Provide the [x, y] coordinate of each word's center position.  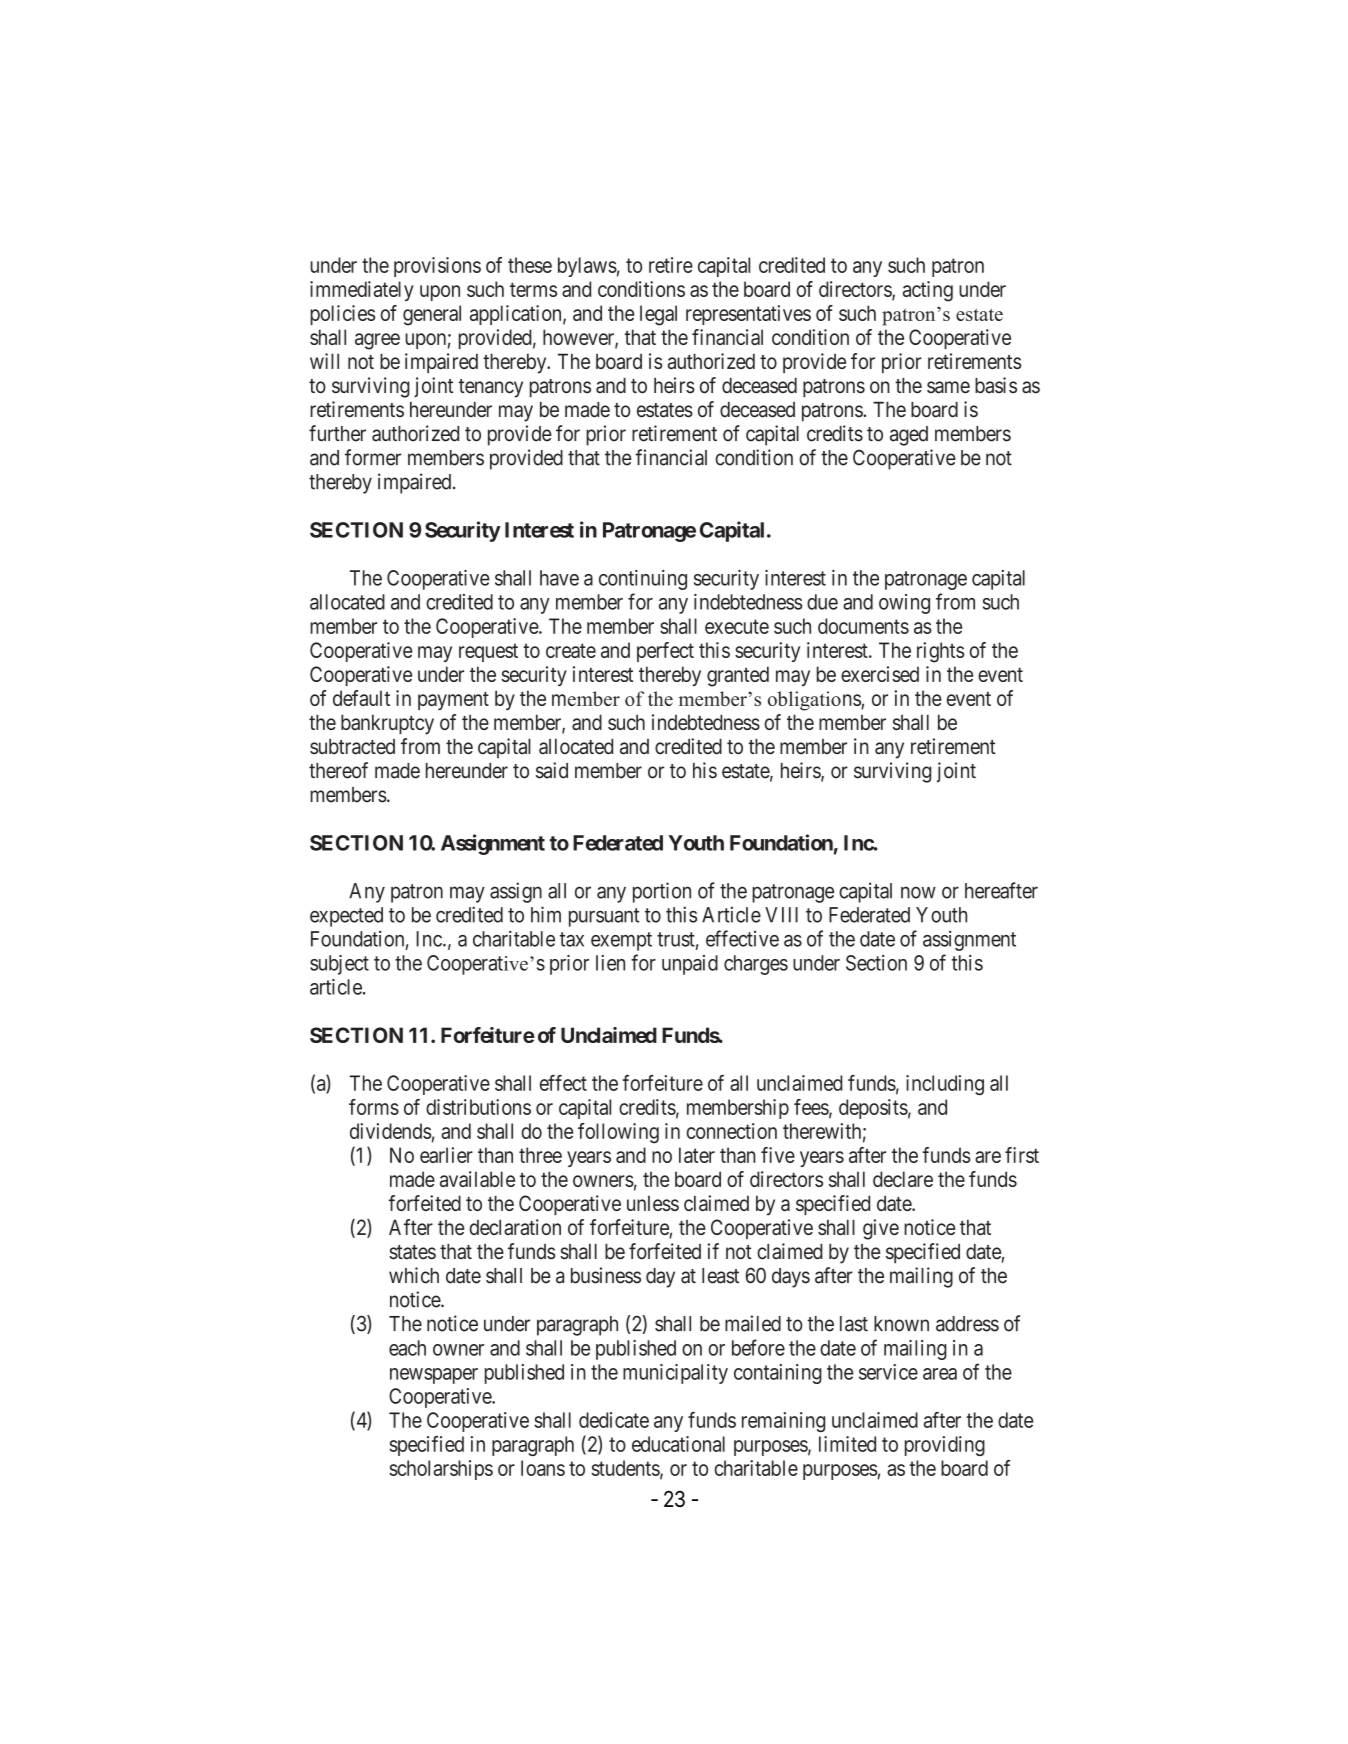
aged [909, 436]
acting [928, 291]
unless [653, 1203]
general [432, 315]
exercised [880, 674]
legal [658, 315]
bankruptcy [387, 724]
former [373, 457]
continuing [643, 580]
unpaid [690, 965]
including [945, 1085]
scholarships [441, 1470]
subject [339, 965]
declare [903, 1179]
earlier [446, 1155]
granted [738, 676]
